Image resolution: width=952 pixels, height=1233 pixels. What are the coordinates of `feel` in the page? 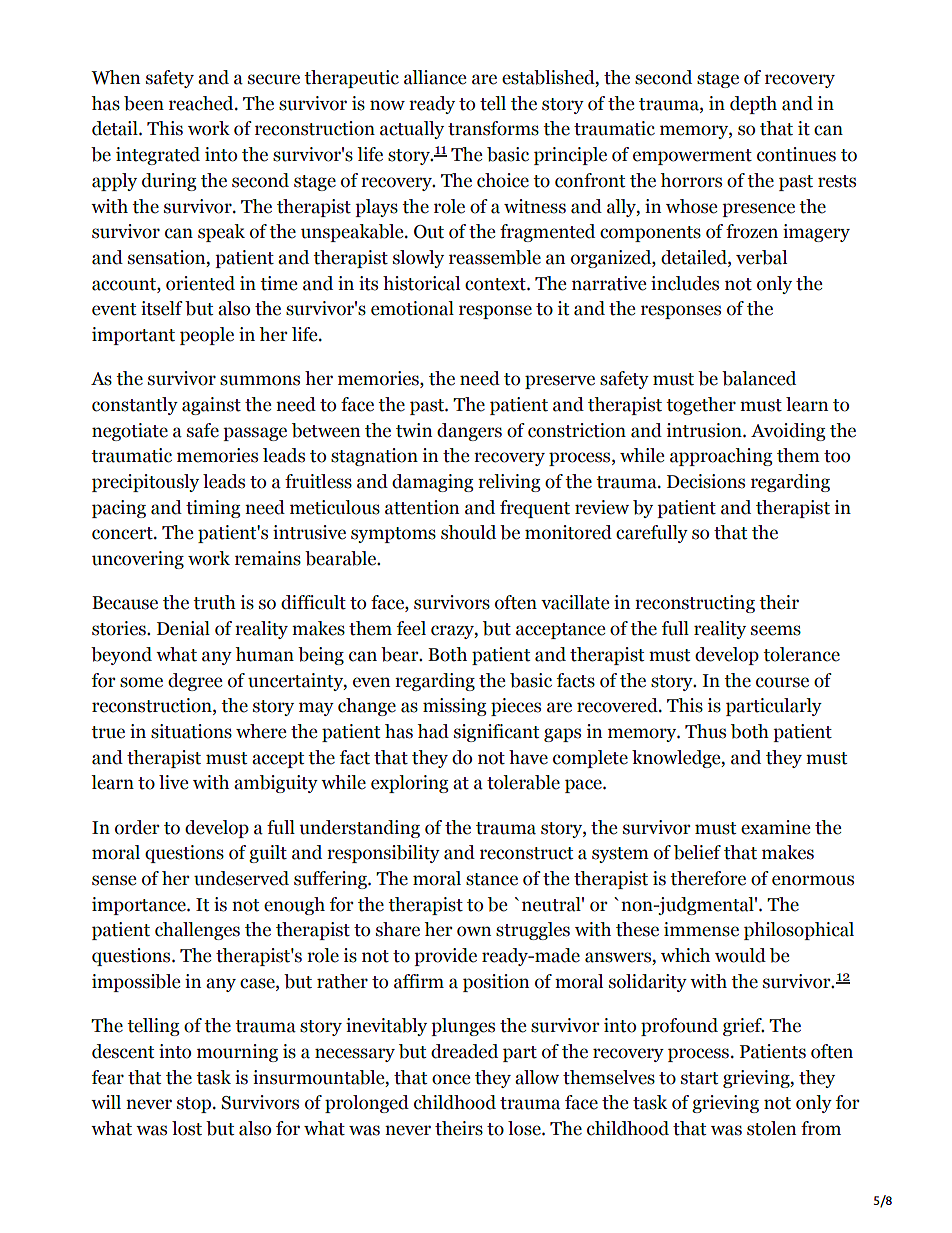 It's located at (411, 628).
